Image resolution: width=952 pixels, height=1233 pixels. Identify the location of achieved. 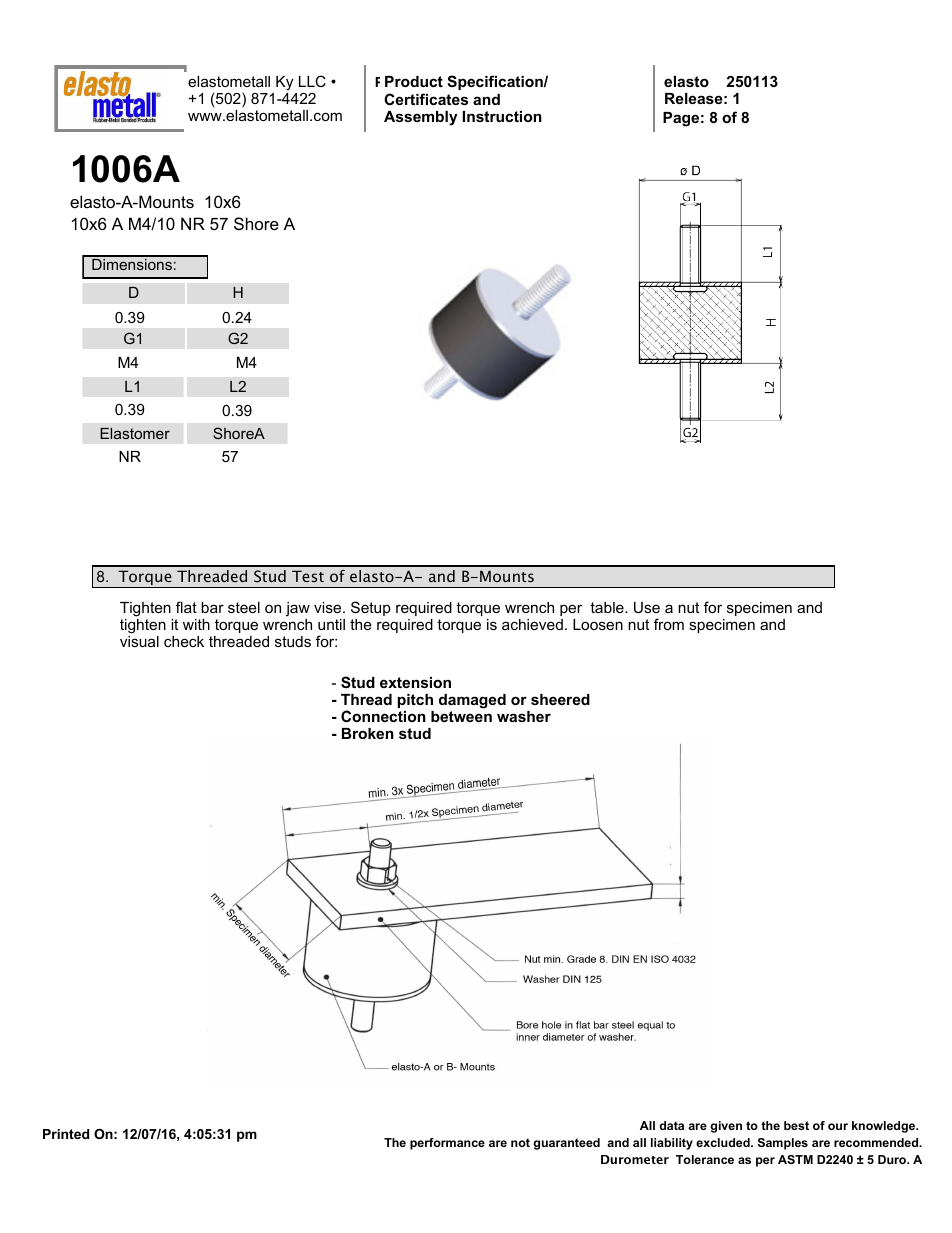
(532, 624).
